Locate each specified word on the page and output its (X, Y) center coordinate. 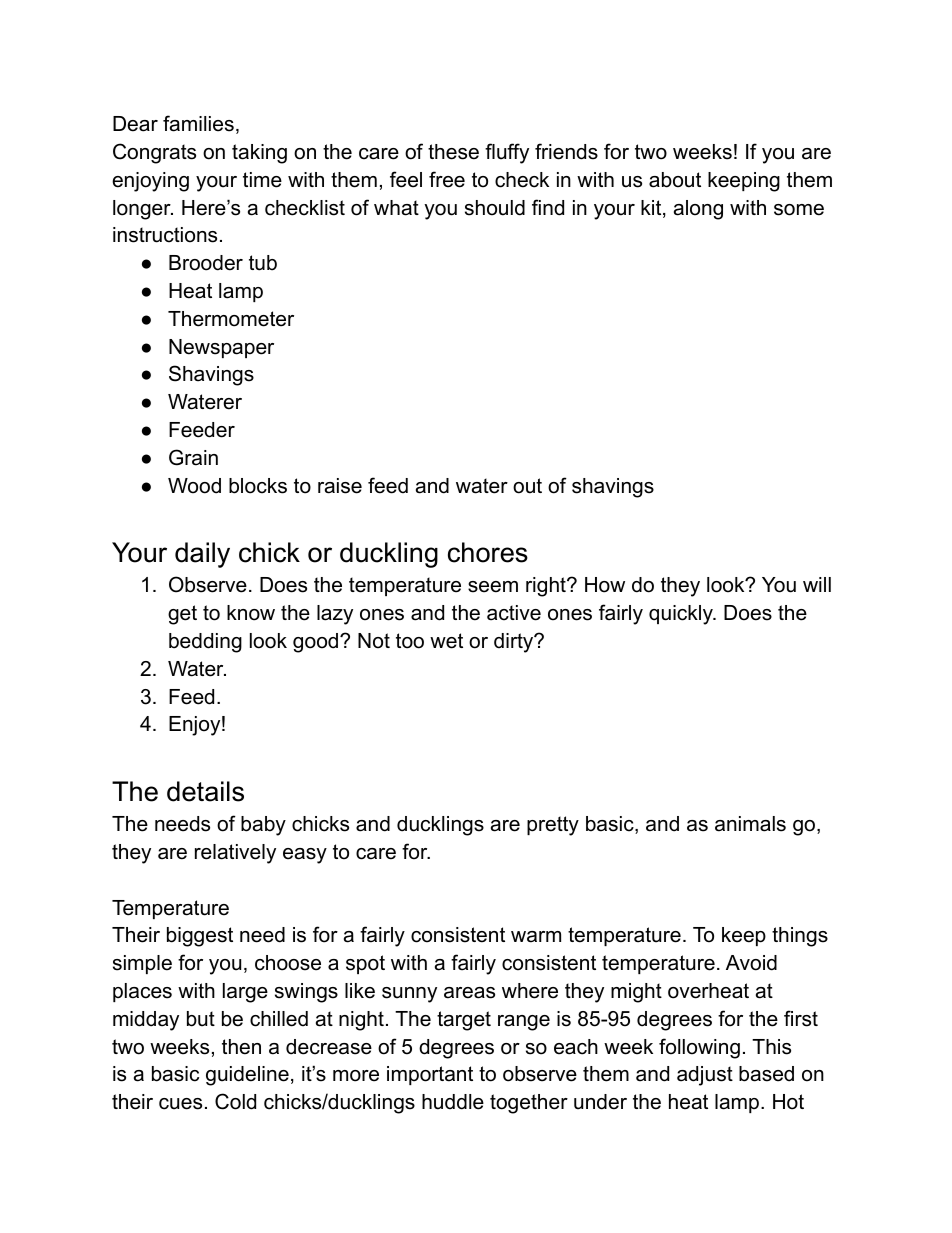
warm (536, 937)
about (675, 180)
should (495, 208)
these (453, 152)
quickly (682, 615)
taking (259, 154)
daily (202, 555)
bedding (205, 643)
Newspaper (221, 348)
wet (446, 641)
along (698, 210)
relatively (235, 854)
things (800, 937)
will (817, 584)
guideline (247, 1076)
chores (488, 552)
